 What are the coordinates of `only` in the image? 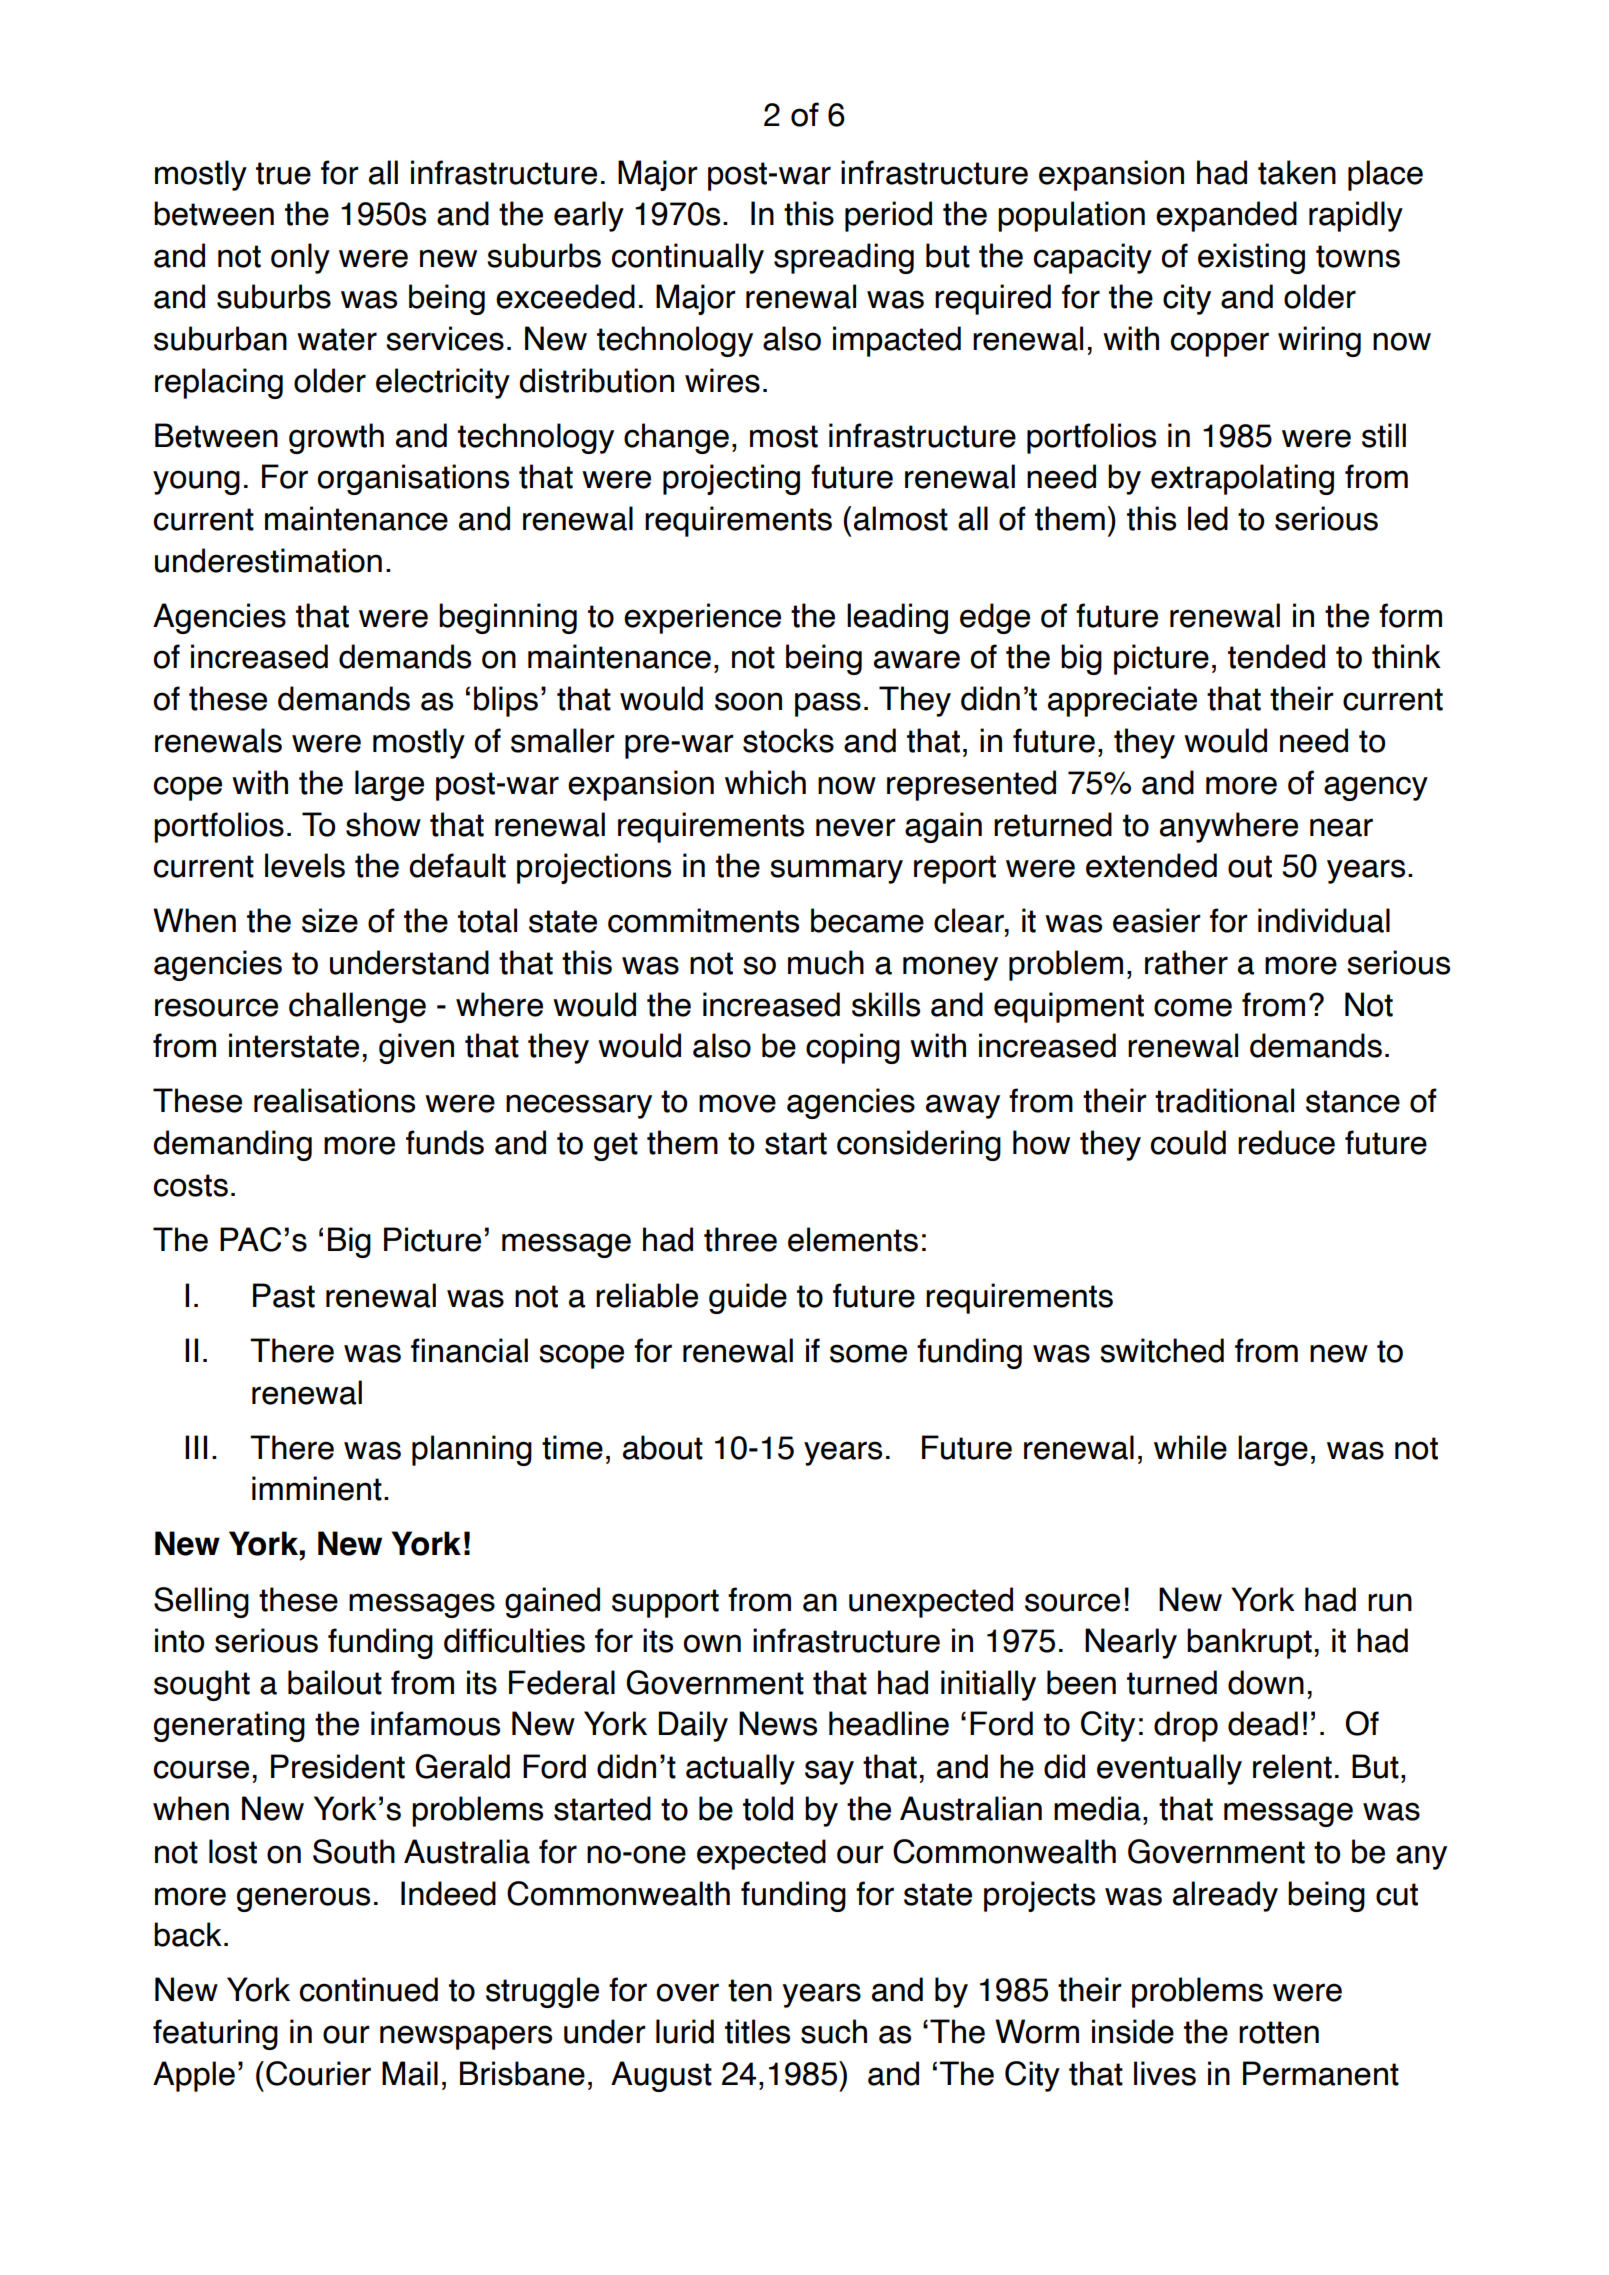 It's located at (300, 258).
